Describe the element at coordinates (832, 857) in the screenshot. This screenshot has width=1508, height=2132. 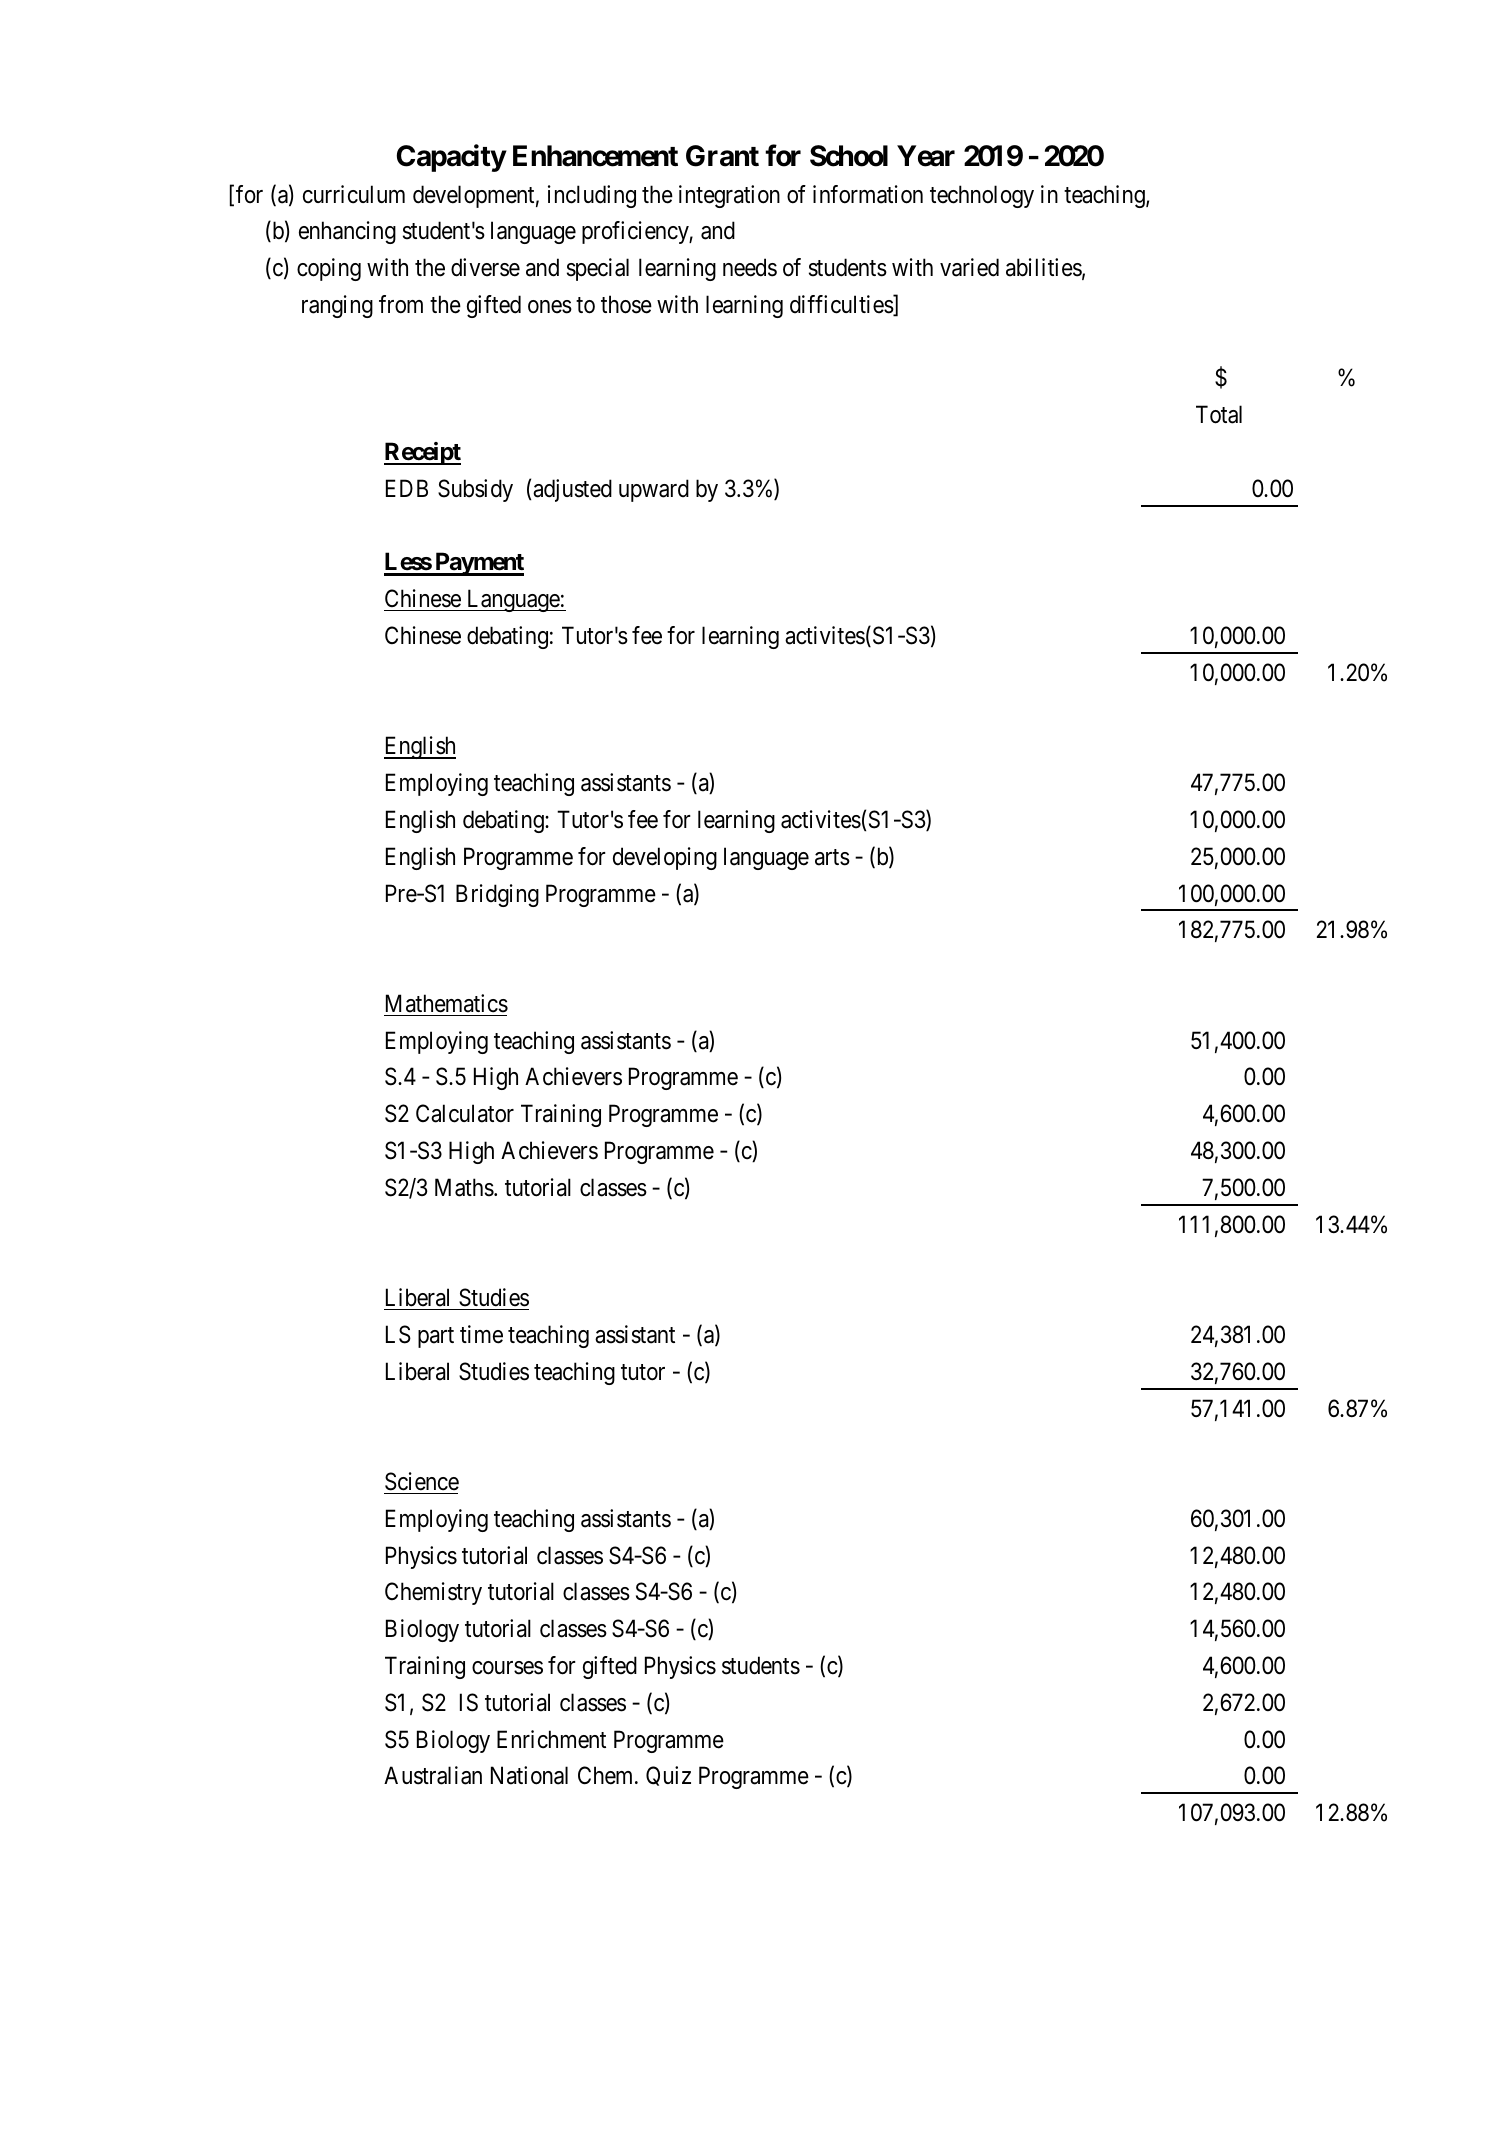
I see `arts` at that location.
